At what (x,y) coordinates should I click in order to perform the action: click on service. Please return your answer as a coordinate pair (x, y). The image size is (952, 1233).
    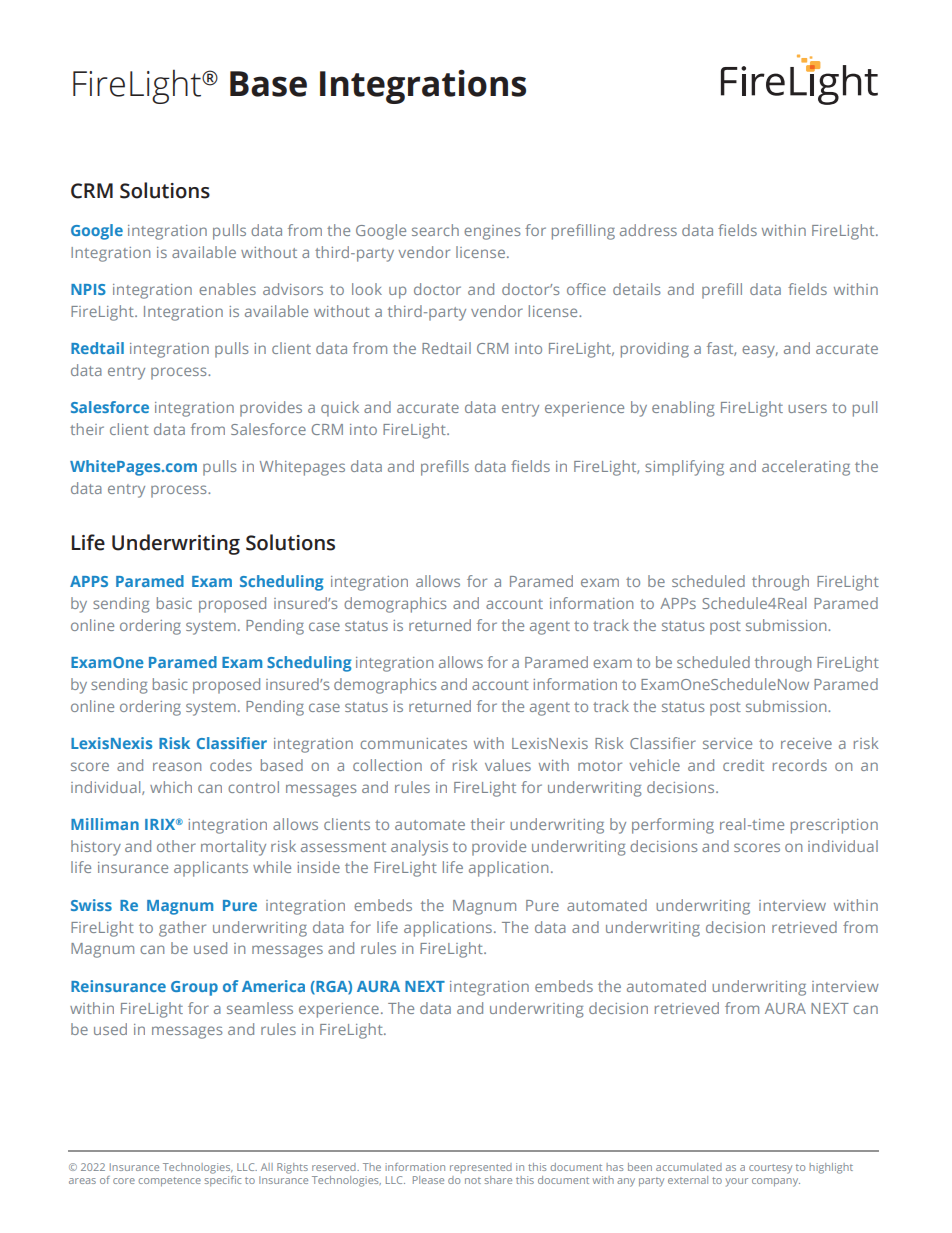
    Looking at the image, I should click on (727, 743).
